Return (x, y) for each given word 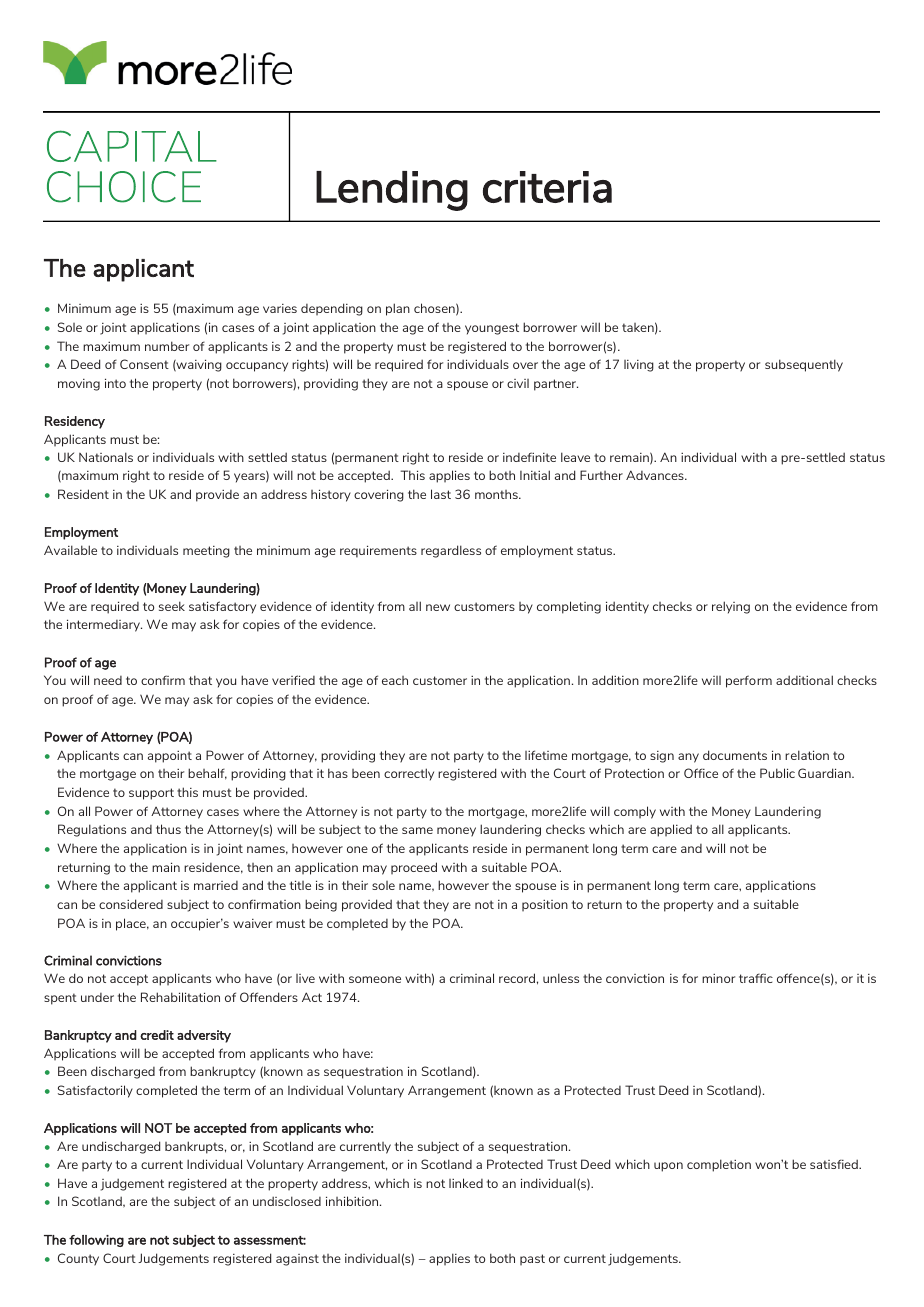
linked (466, 1183)
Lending (392, 191)
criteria (547, 187)
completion (719, 1165)
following (96, 1241)
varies (280, 308)
